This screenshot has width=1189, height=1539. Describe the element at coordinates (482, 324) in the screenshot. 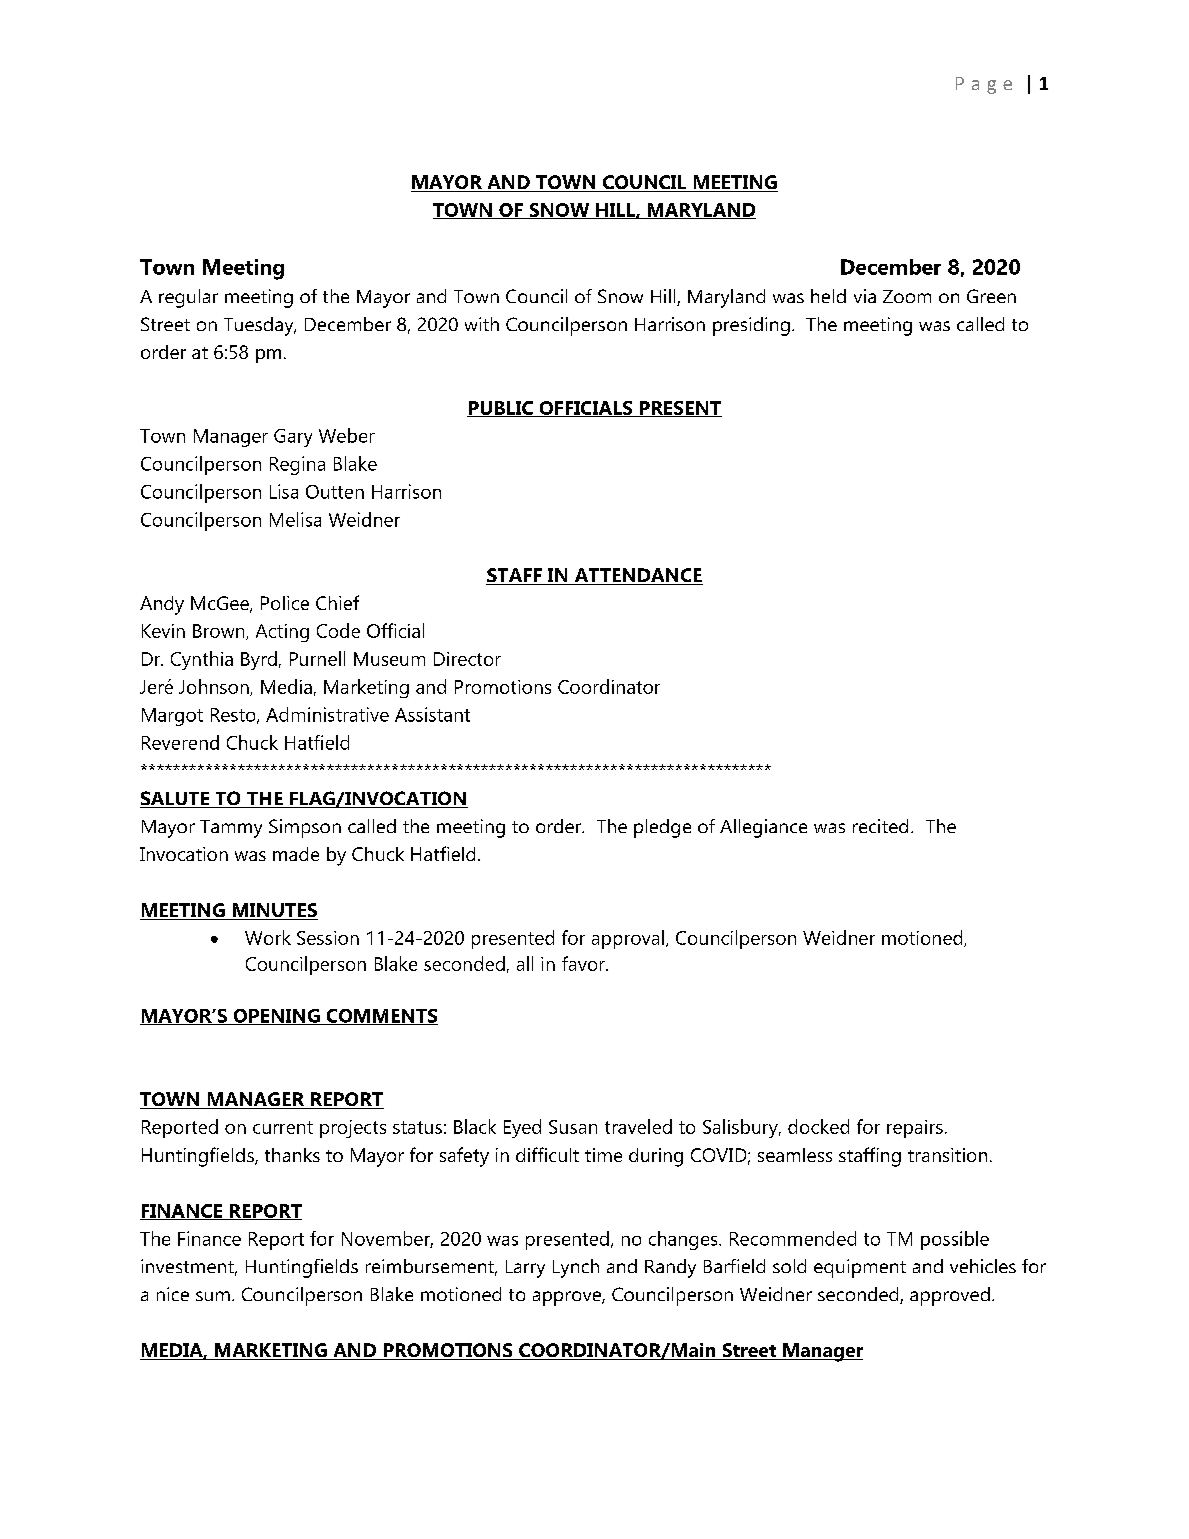

I see `with` at that location.
